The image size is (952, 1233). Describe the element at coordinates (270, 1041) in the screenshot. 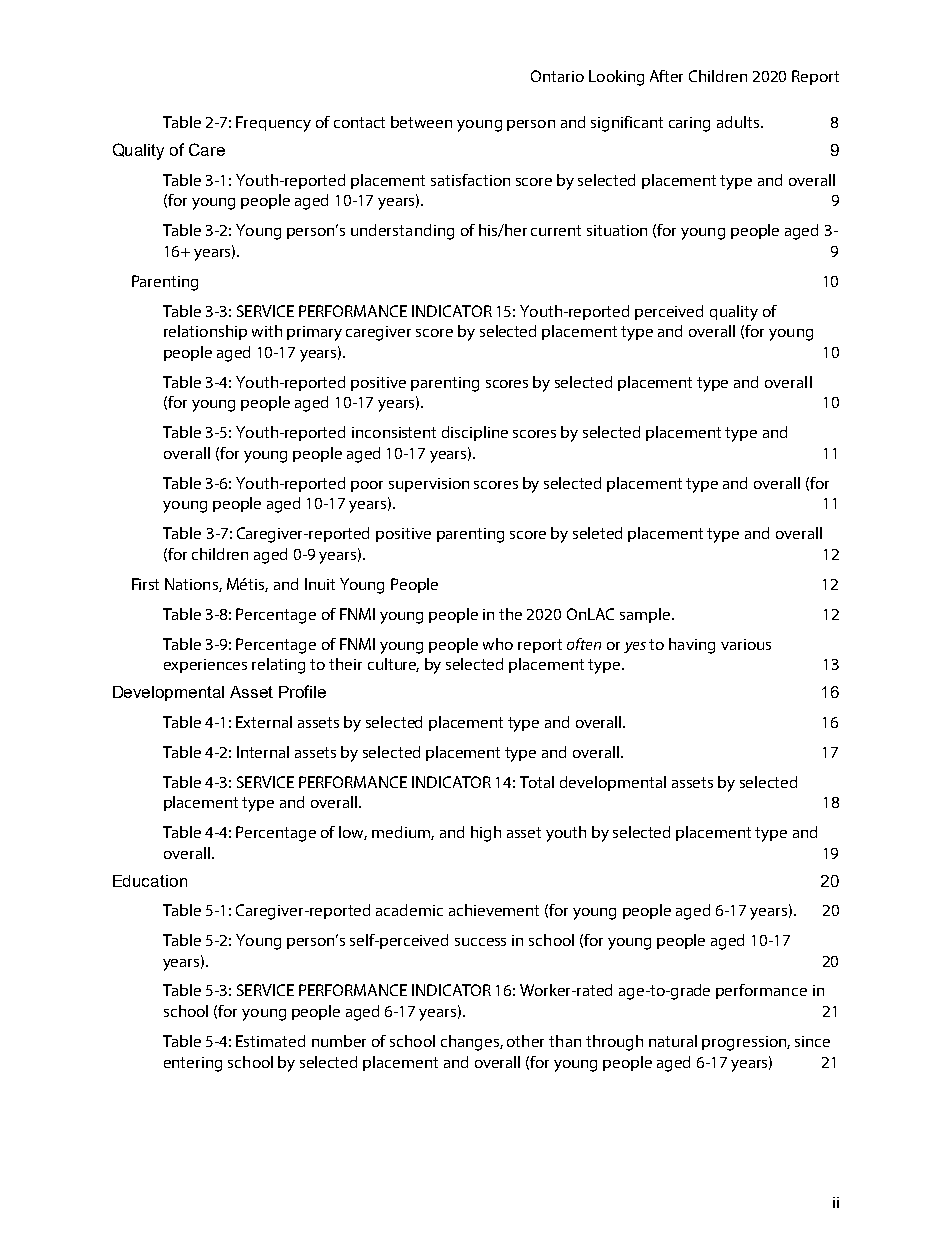

I see `Estimated` at that location.
